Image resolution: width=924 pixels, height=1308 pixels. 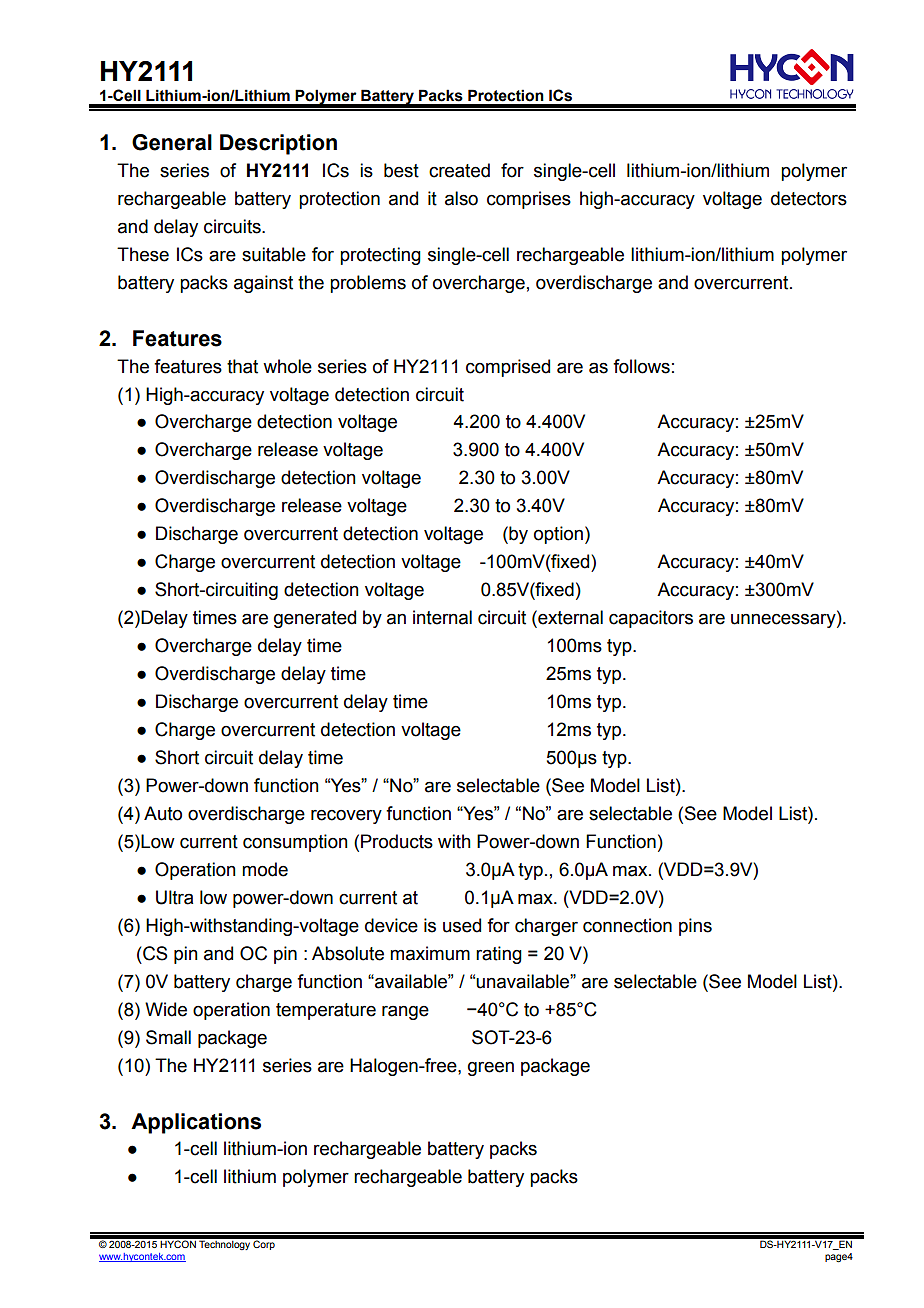 I want to click on detectors, so click(x=809, y=198).
